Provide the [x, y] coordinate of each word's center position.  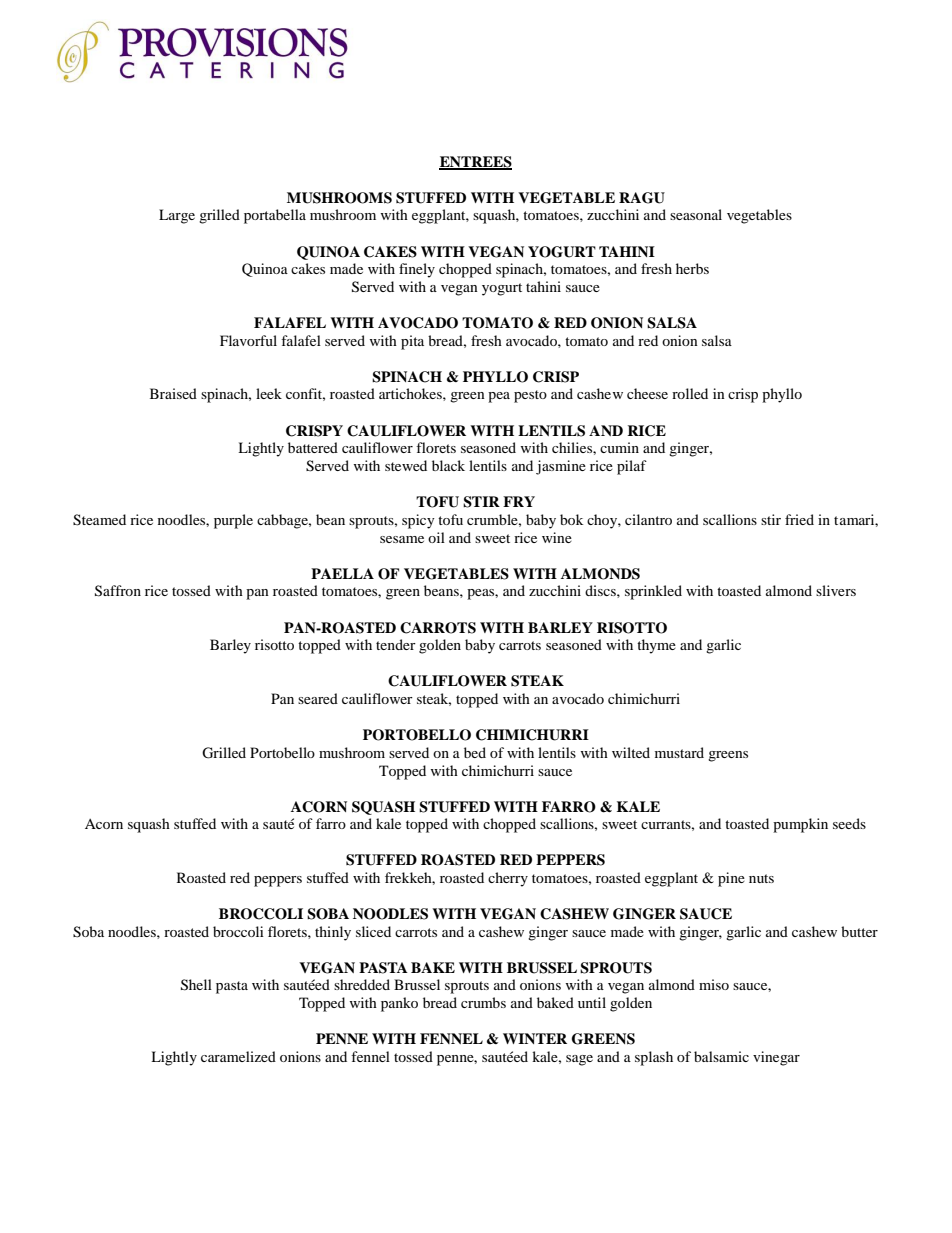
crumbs [483, 1002]
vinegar [776, 1058]
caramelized [238, 1056]
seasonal [696, 214]
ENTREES [475, 163]
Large [177, 216]
